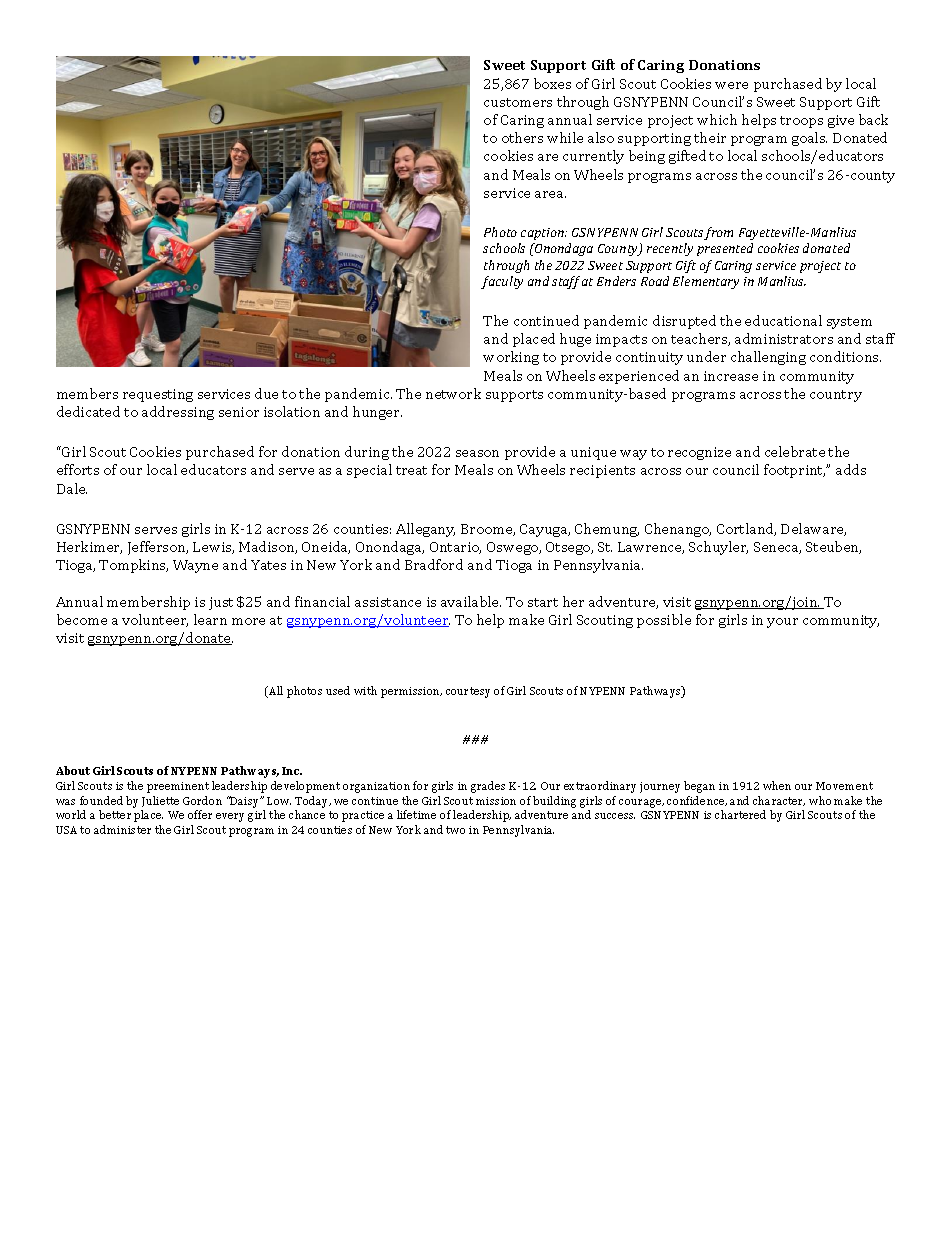 This image has height=1233, width=952. Describe the element at coordinates (434, 564) in the image. I see `Bradford` at that location.
